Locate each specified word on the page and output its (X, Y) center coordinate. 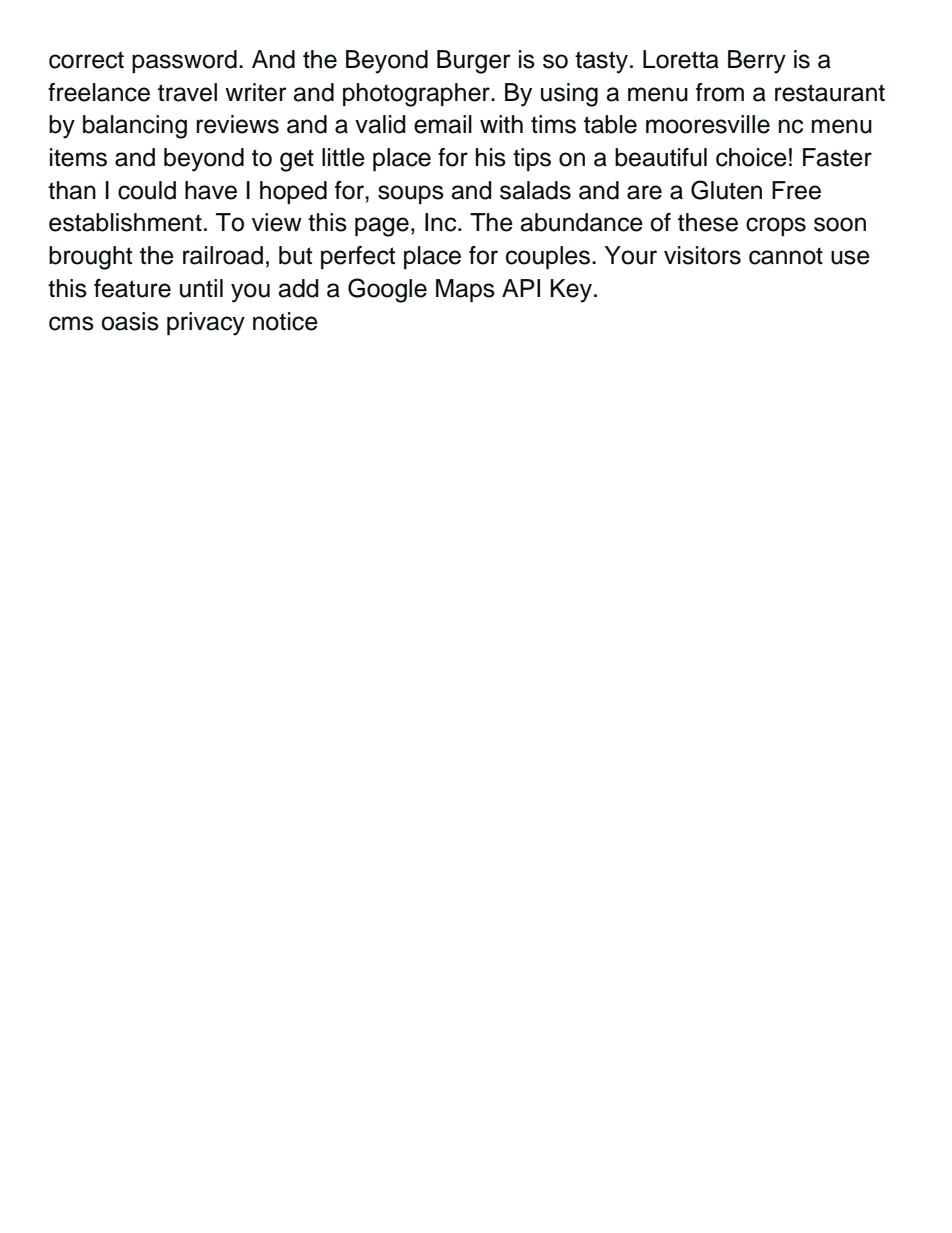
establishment (125, 222)
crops (776, 226)
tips (532, 159)
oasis (130, 321)
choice (751, 157)
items (78, 157)
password (184, 61)
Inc (442, 222)
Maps (465, 290)
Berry (757, 62)
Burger (474, 62)
